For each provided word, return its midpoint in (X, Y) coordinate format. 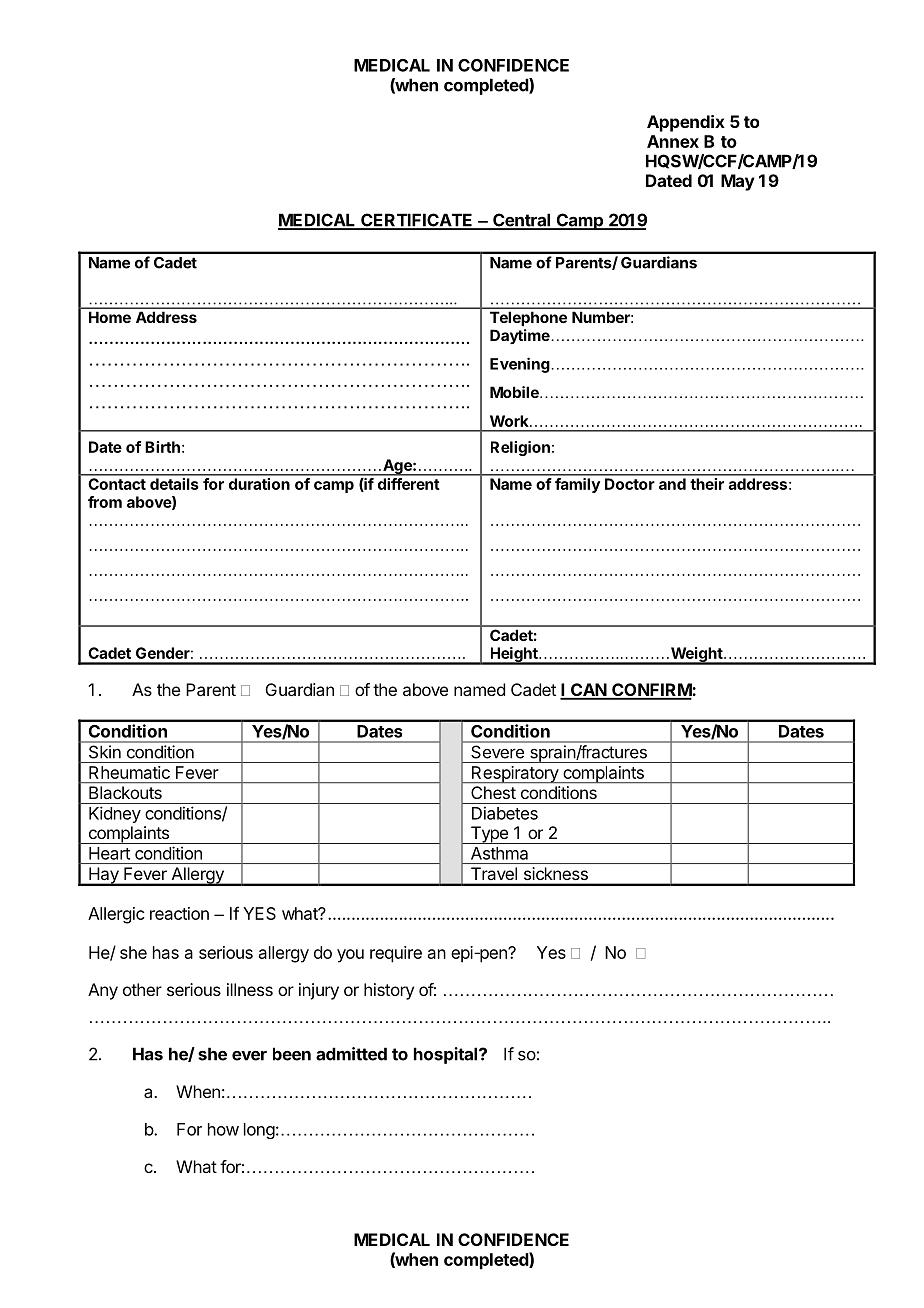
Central (522, 221)
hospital (447, 1055)
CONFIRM (651, 691)
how (223, 1129)
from (105, 502)
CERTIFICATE (417, 221)
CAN (588, 691)
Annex (673, 141)
